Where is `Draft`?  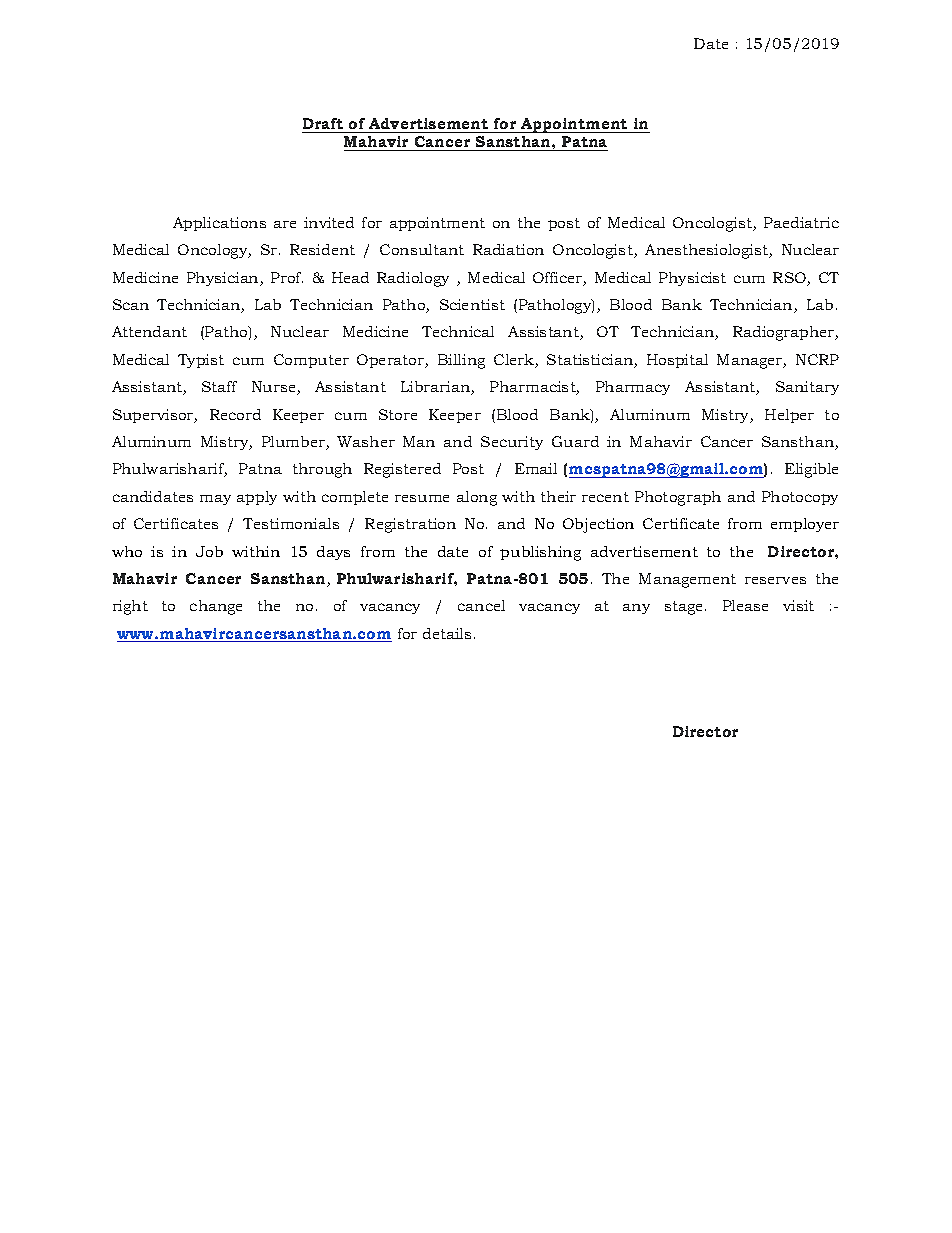 Draft is located at coordinates (323, 123).
